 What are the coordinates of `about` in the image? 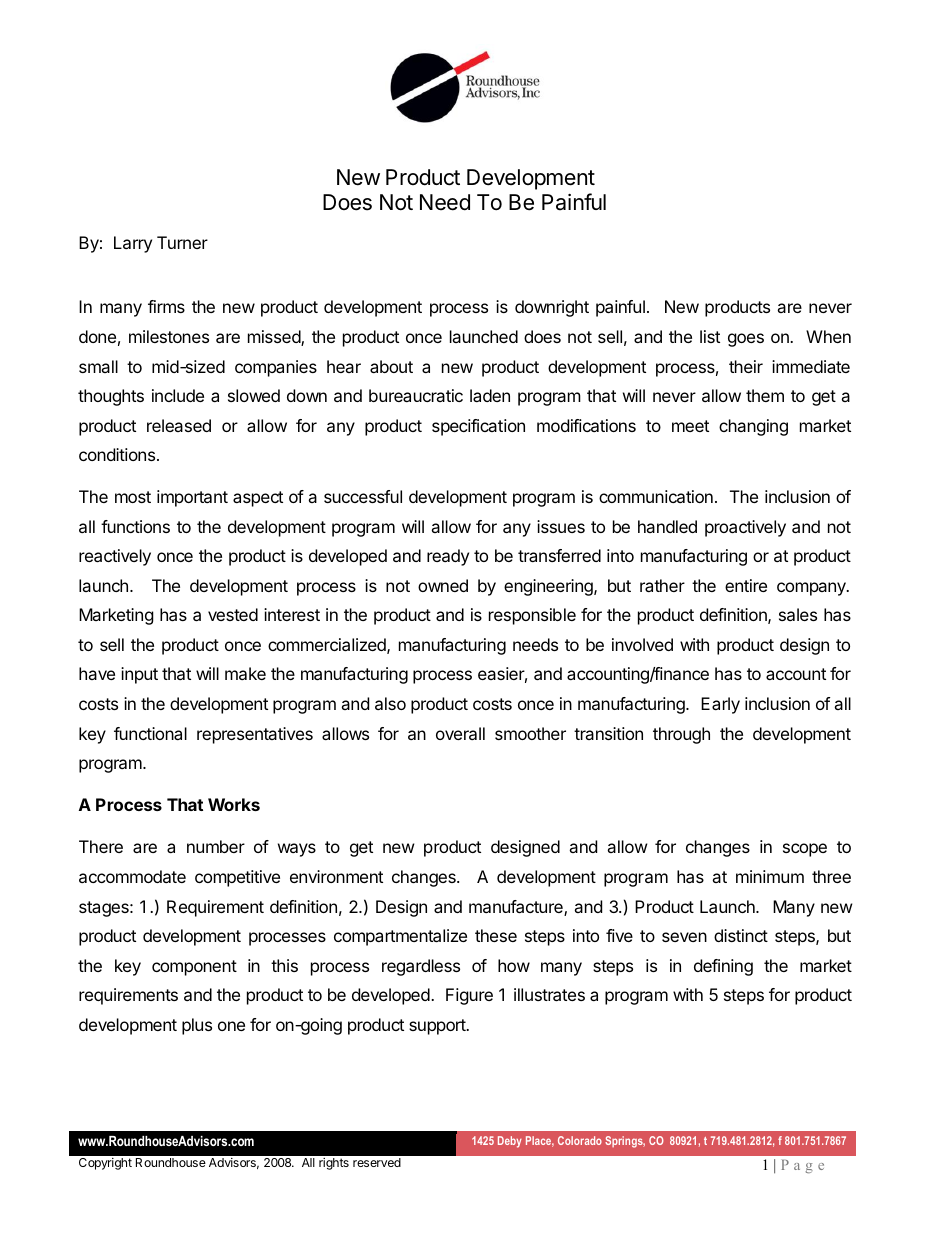 It's located at (391, 366).
